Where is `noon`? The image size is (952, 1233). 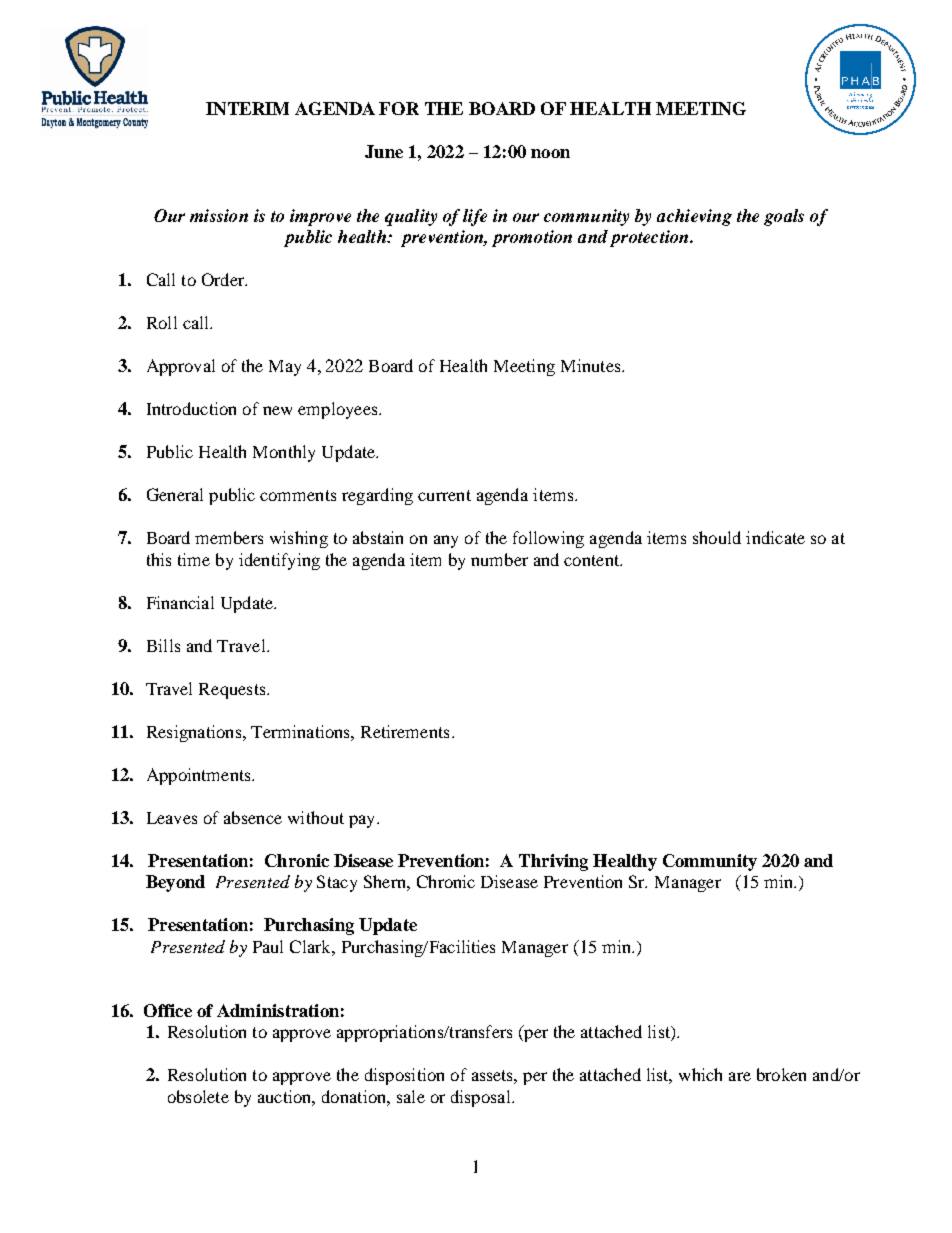
noon is located at coordinates (550, 153).
